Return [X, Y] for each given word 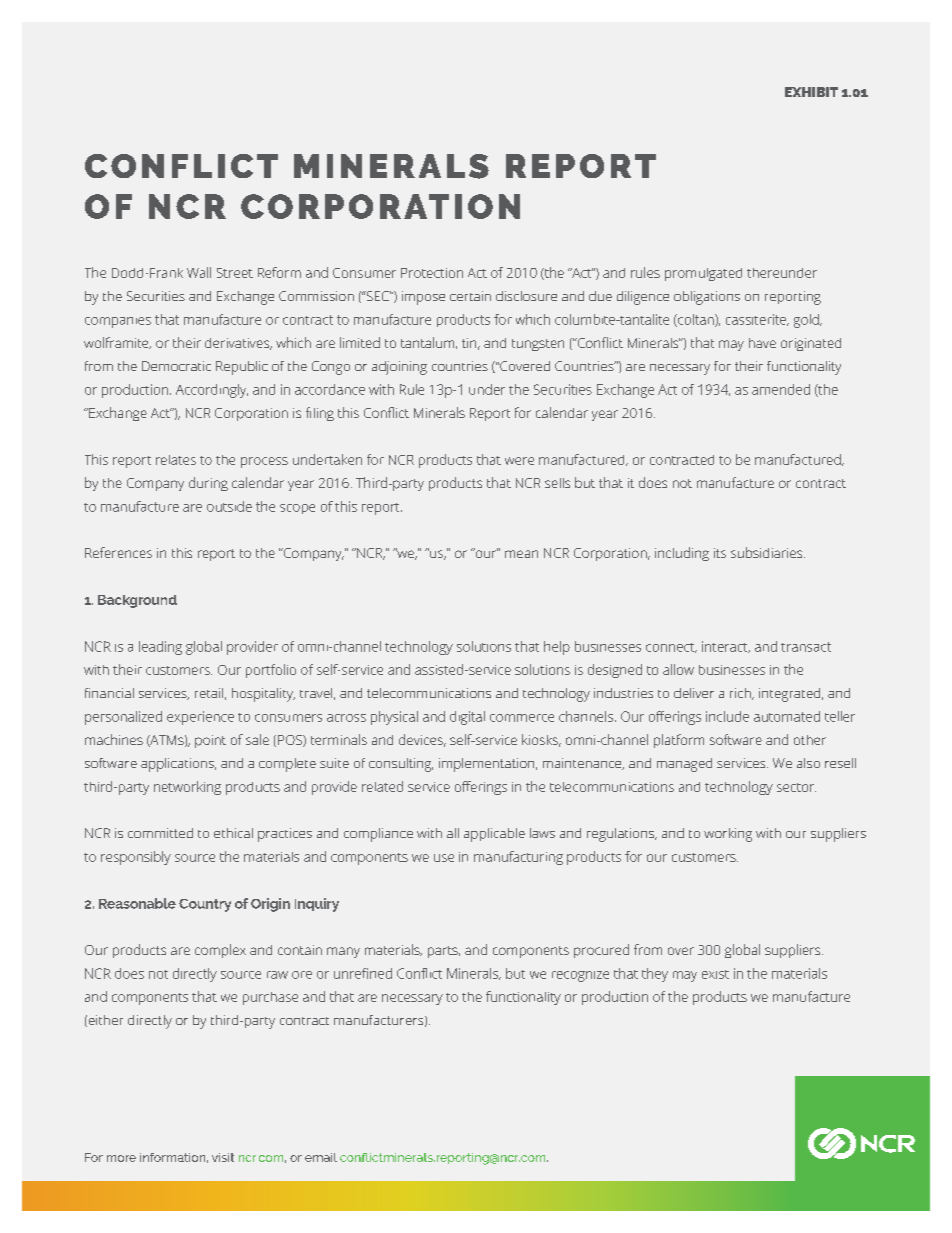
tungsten [538, 345]
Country [205, 905]
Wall [199, 272]
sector [796, 787]
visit [223, 1157]
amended [781, 389]
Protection [432, 273]
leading [160, 648]
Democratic [176, 366]
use [444, 858]
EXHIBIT [811, 92]
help [557, 648]
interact [726, 647]
